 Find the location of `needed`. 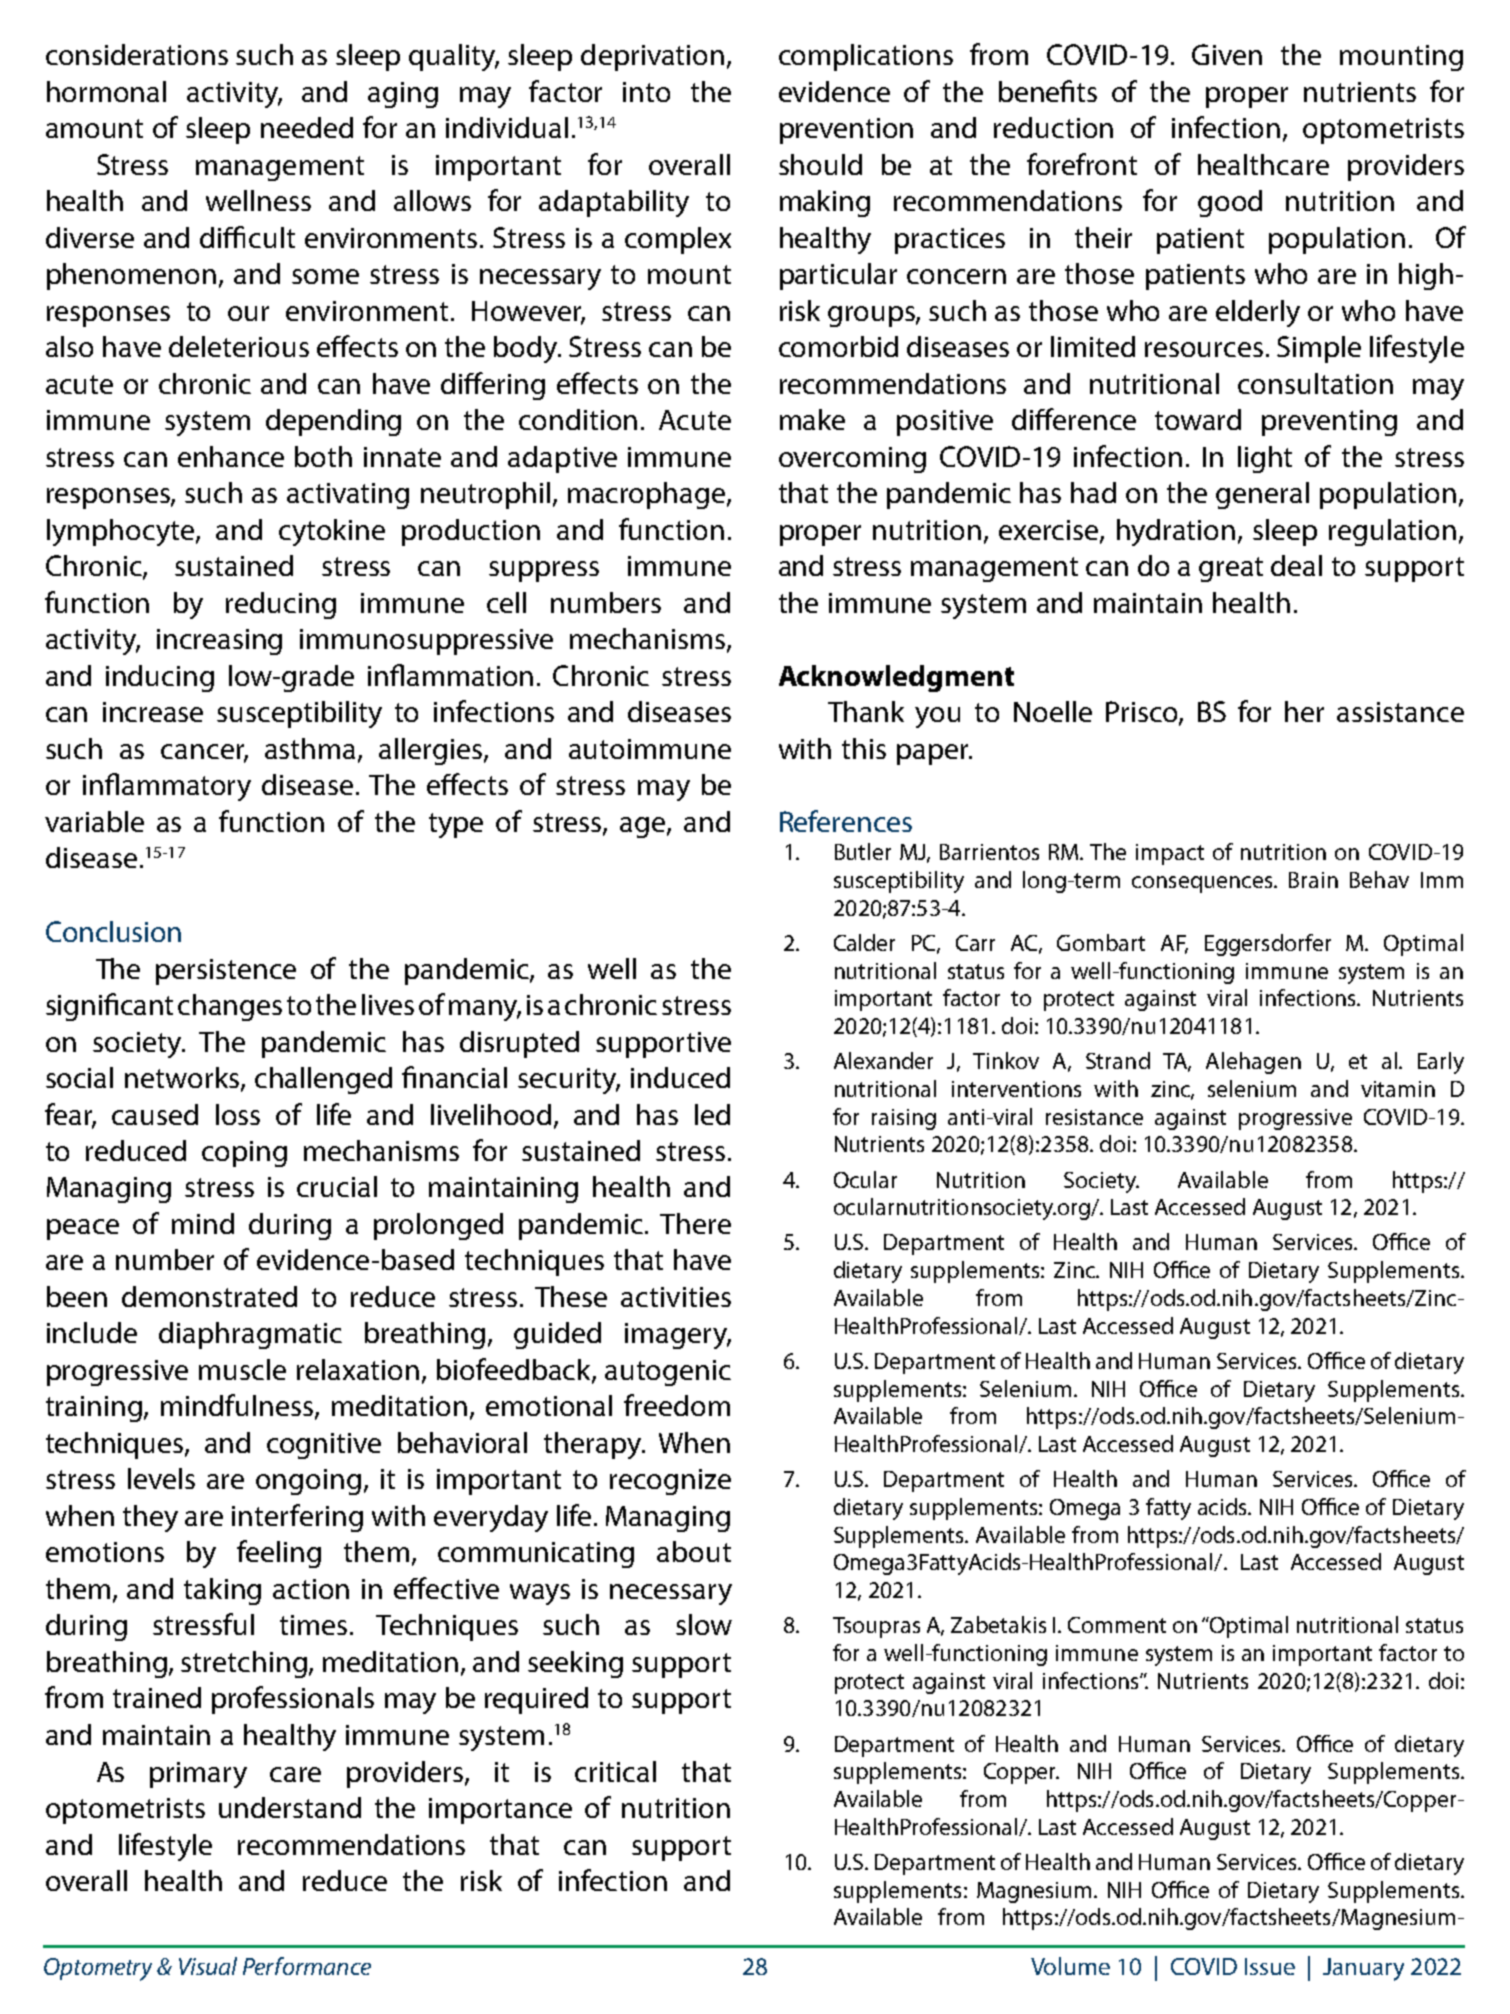

needed is located at coordinates (307, 127).
